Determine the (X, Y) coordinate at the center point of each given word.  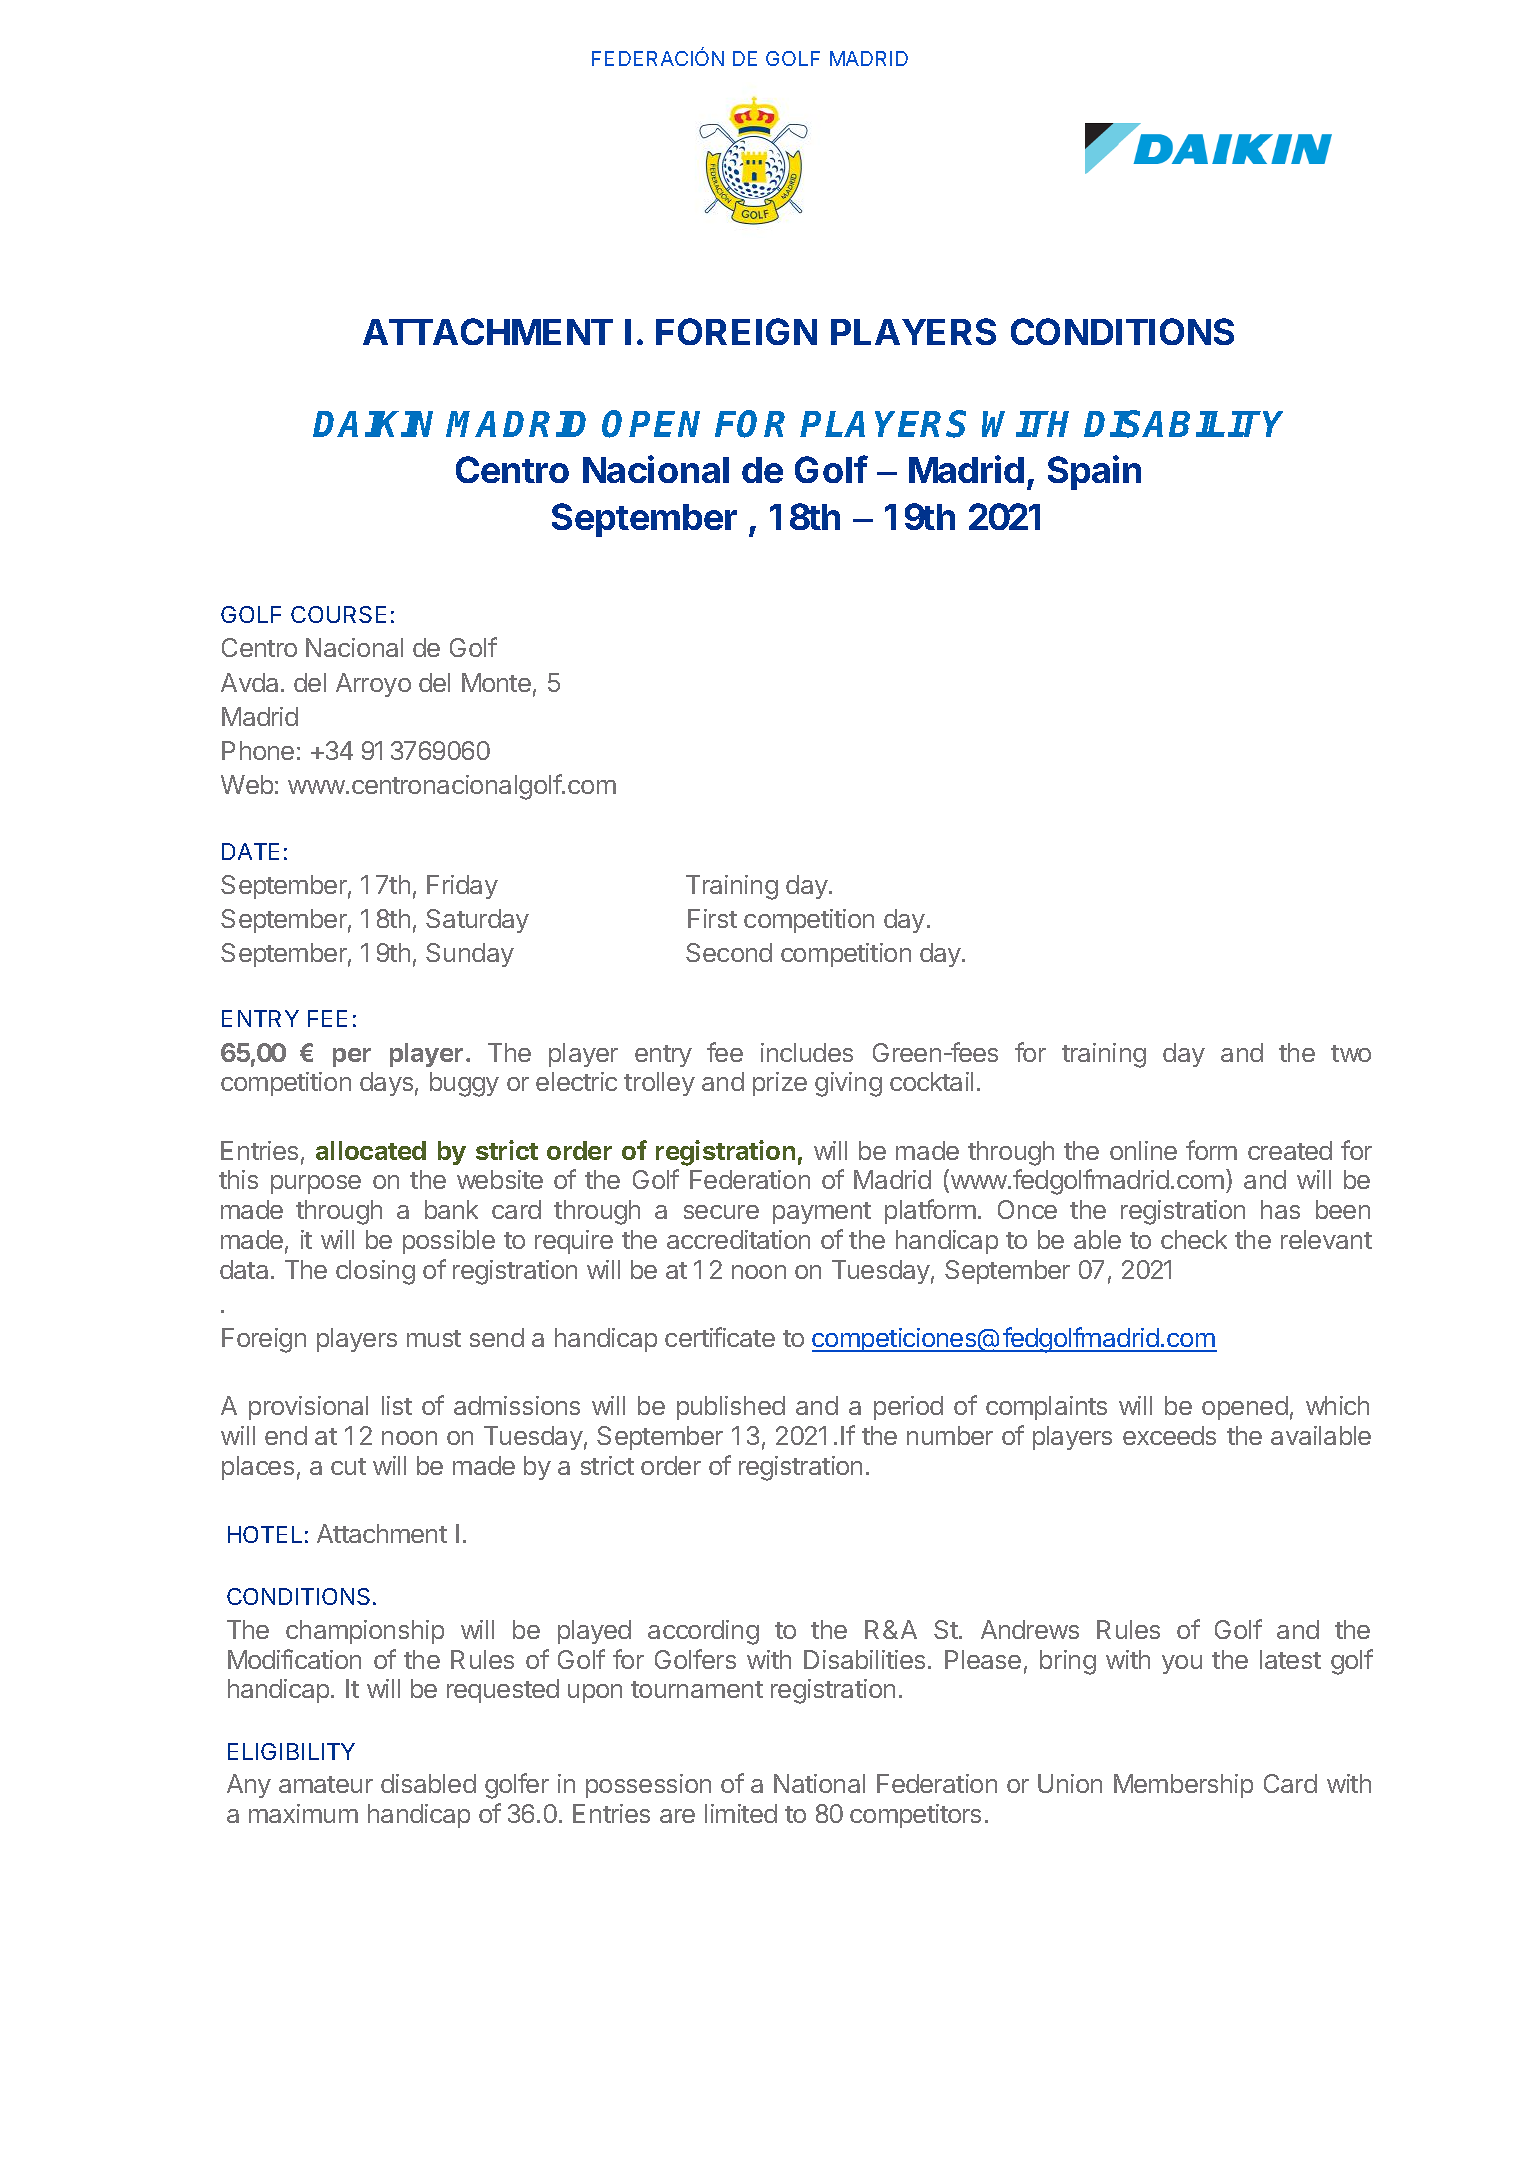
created (1290, 1150)
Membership (1183, 1786)
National (819, 1783)
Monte (496, 682)
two (1351, 1053)
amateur (326, 1784)
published (731, 1408)
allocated (371, 1150)
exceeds (1169, 1435)
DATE (250, 851)
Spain (1094, 472)
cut (348, 1466)
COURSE (338, 614)
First (712, 918)
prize (780, 1084)
